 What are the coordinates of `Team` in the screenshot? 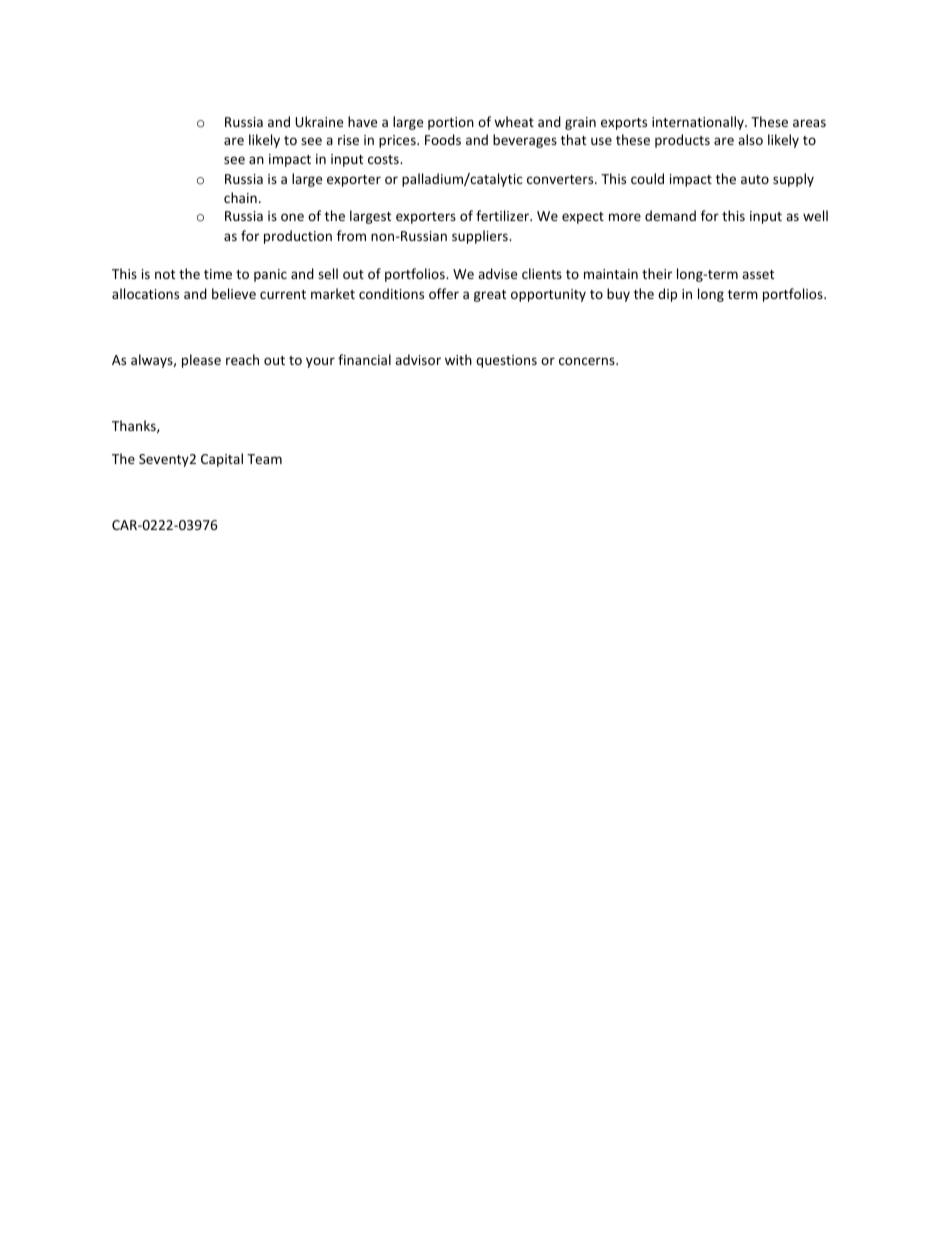 It's located at (264, 459).
